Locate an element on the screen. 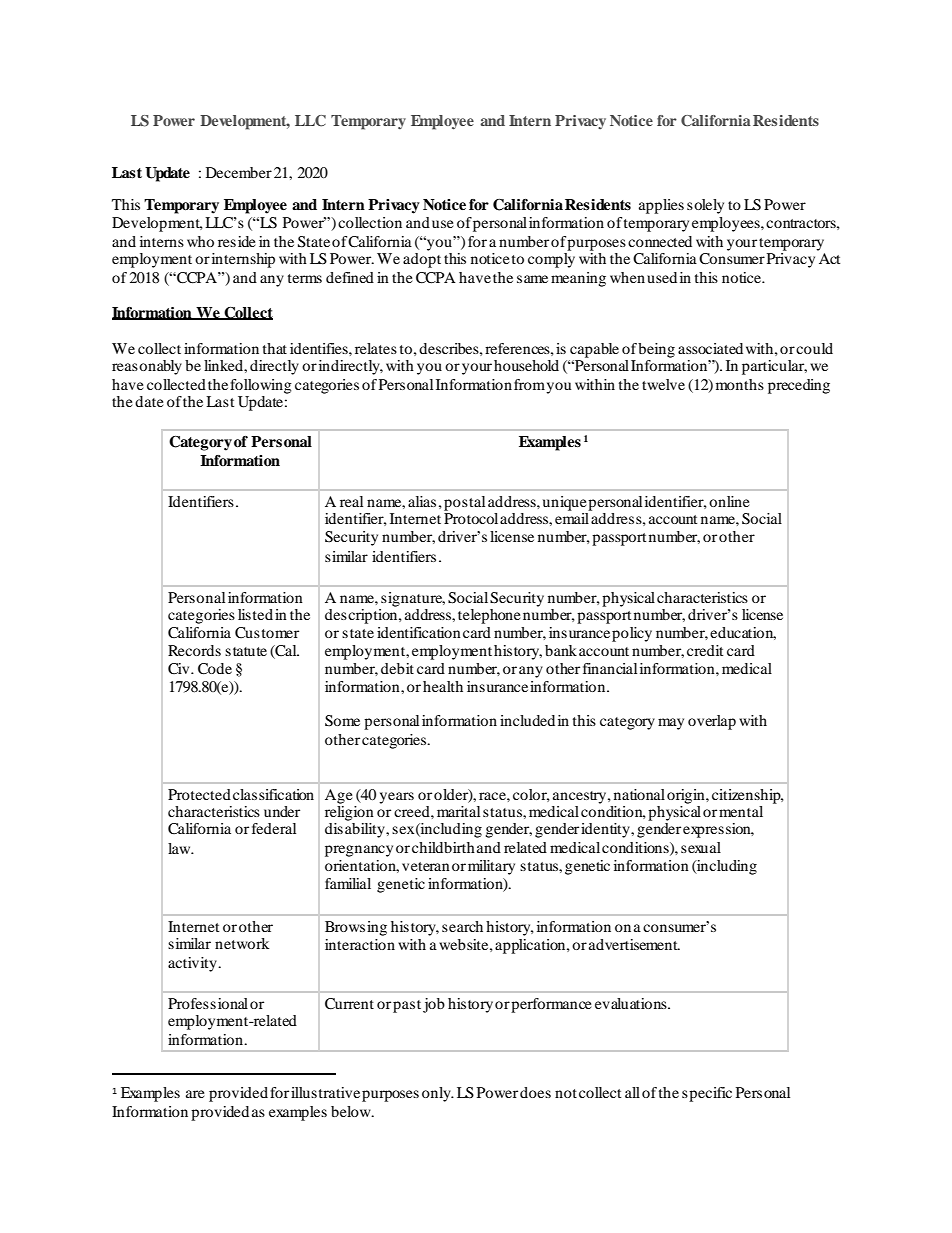  are is located at coordinates (195, 1094).
